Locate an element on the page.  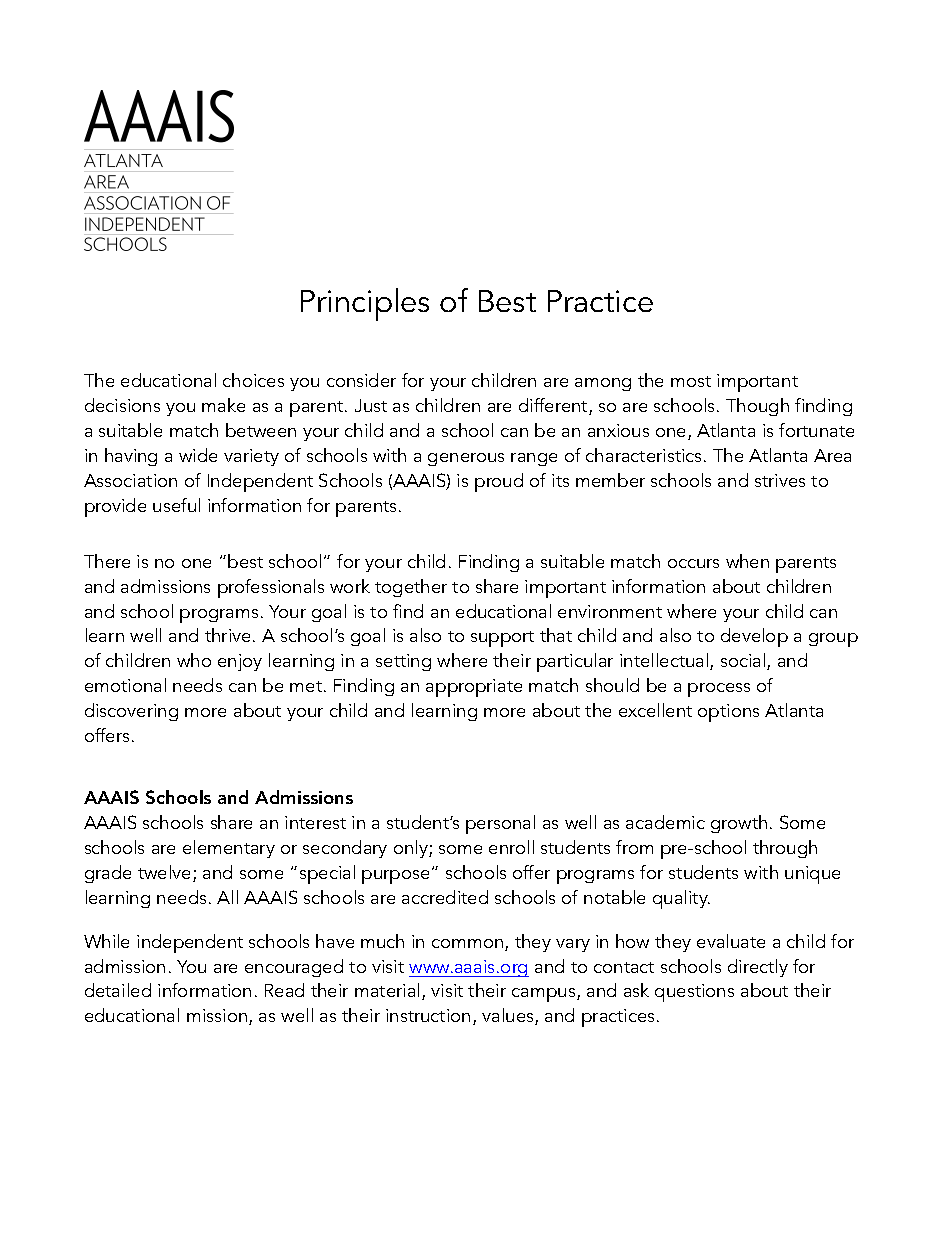
detailed is located at coordinates (118, 990).
